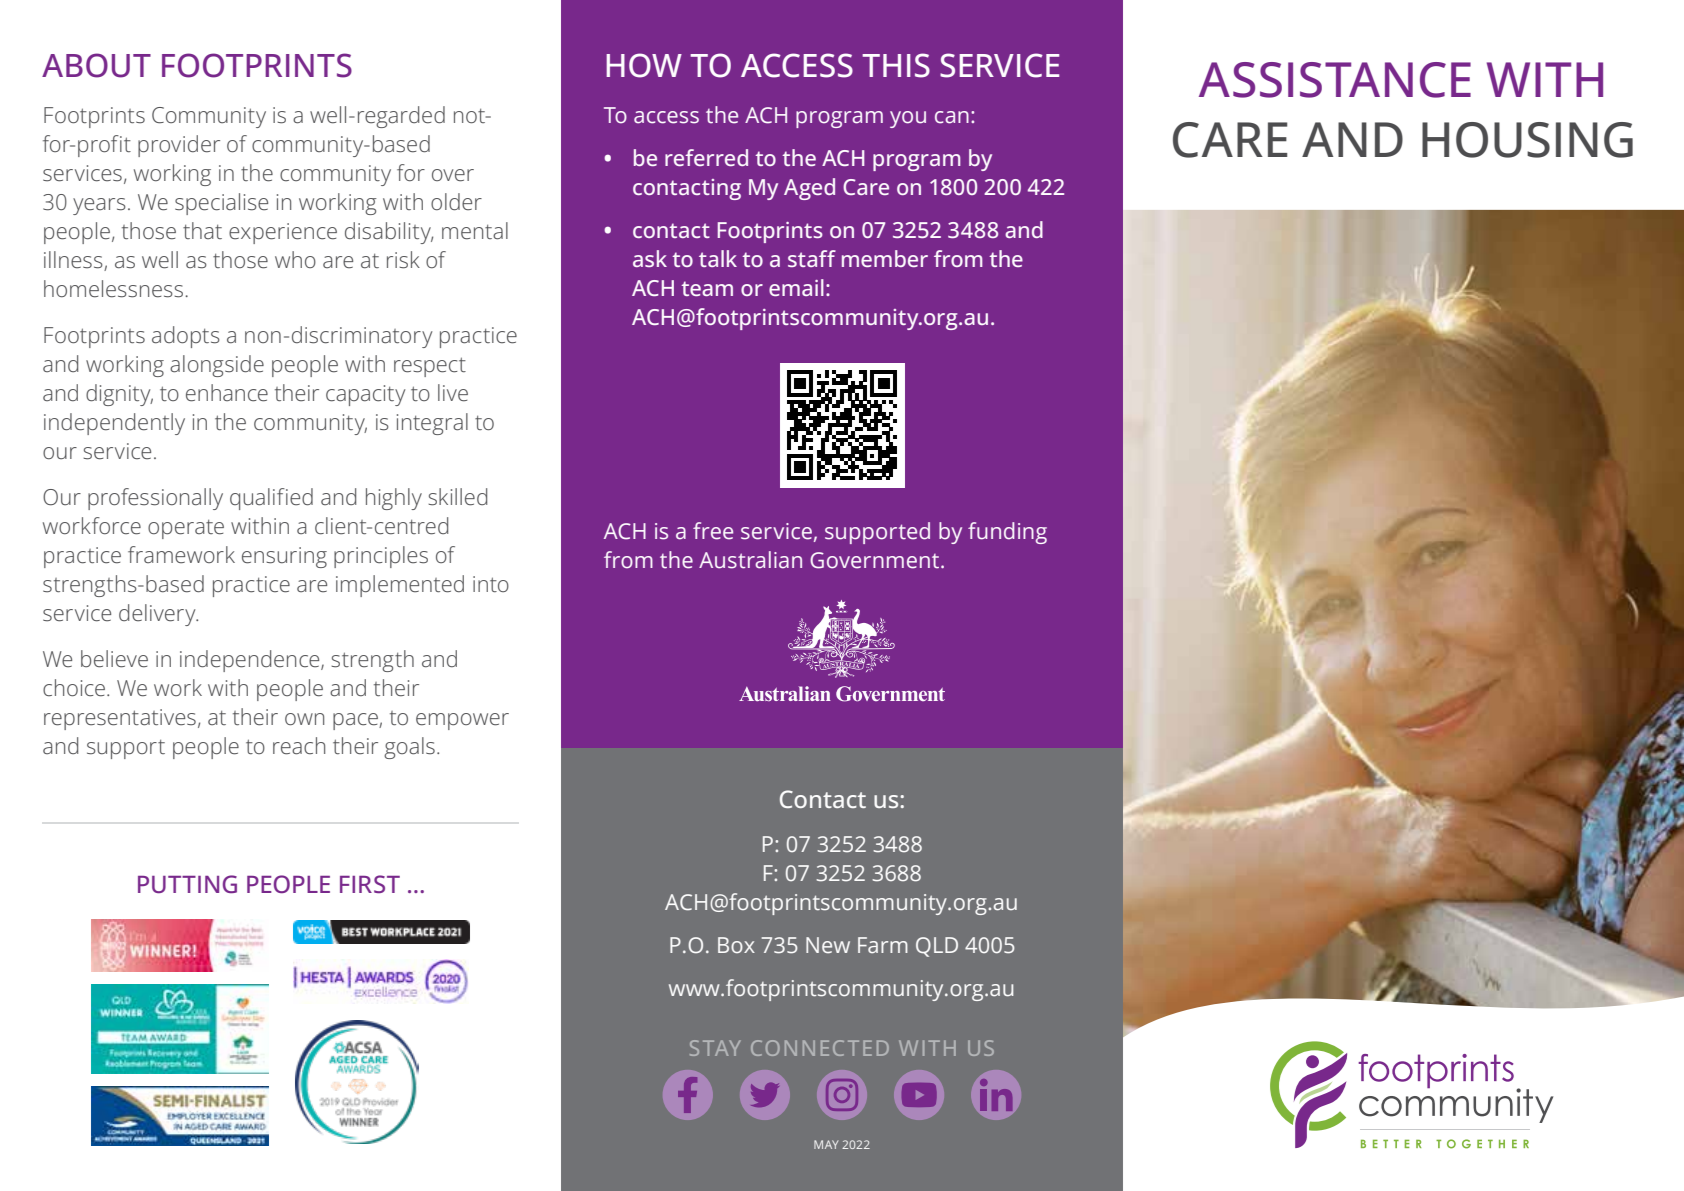  What do you see at coordinates (826, 1144) in the screenshot?
I see `MAY` at bounding box center [826, 1144].
